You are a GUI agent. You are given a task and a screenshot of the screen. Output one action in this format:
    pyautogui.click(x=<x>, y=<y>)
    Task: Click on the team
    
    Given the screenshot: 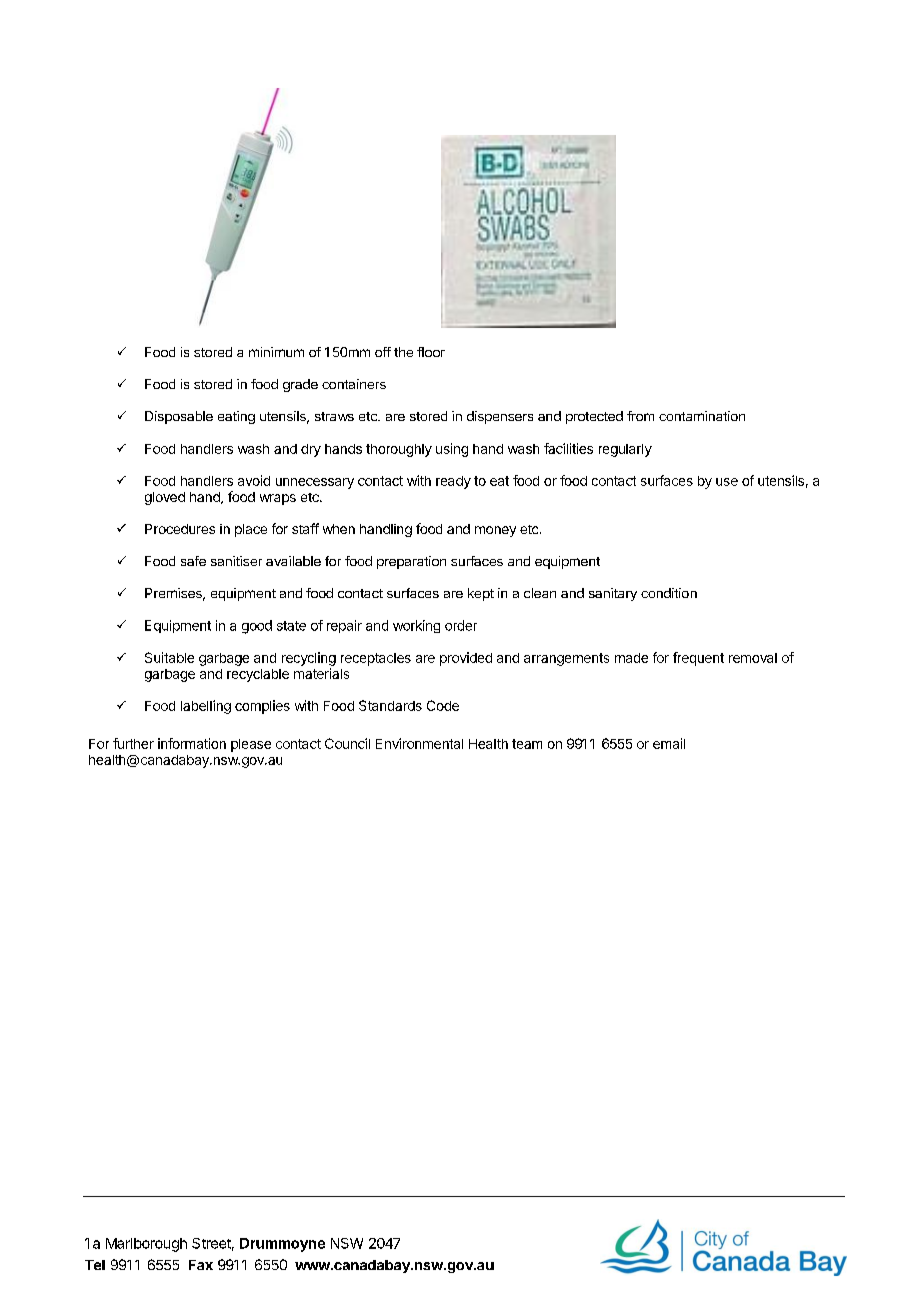 What is the action you would take?
    pyautogui.click(x=527, y=744)
